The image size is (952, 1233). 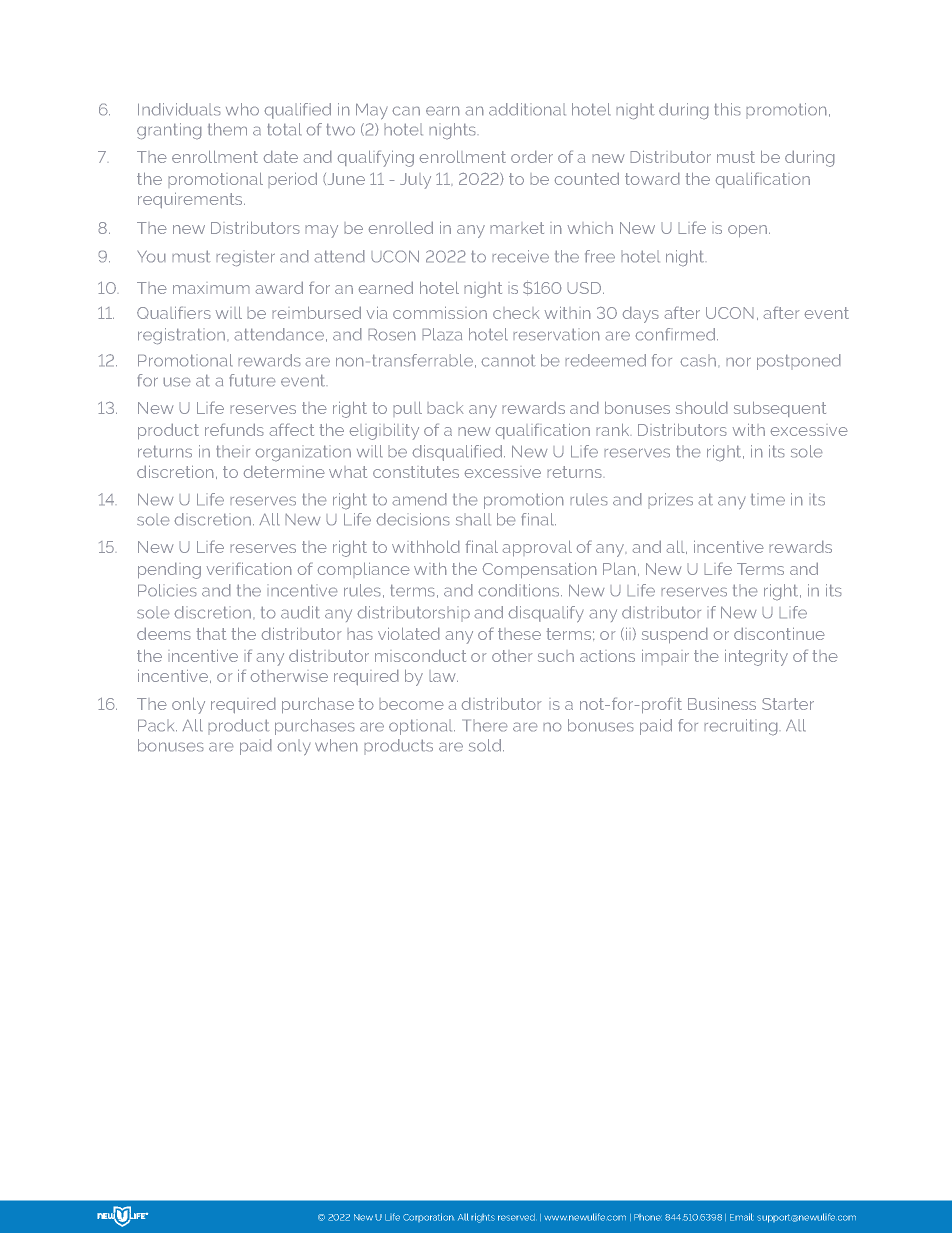 What do you see at coordinates (532, 156) in the document?
I see `order` at bounding box center [532, 156].
